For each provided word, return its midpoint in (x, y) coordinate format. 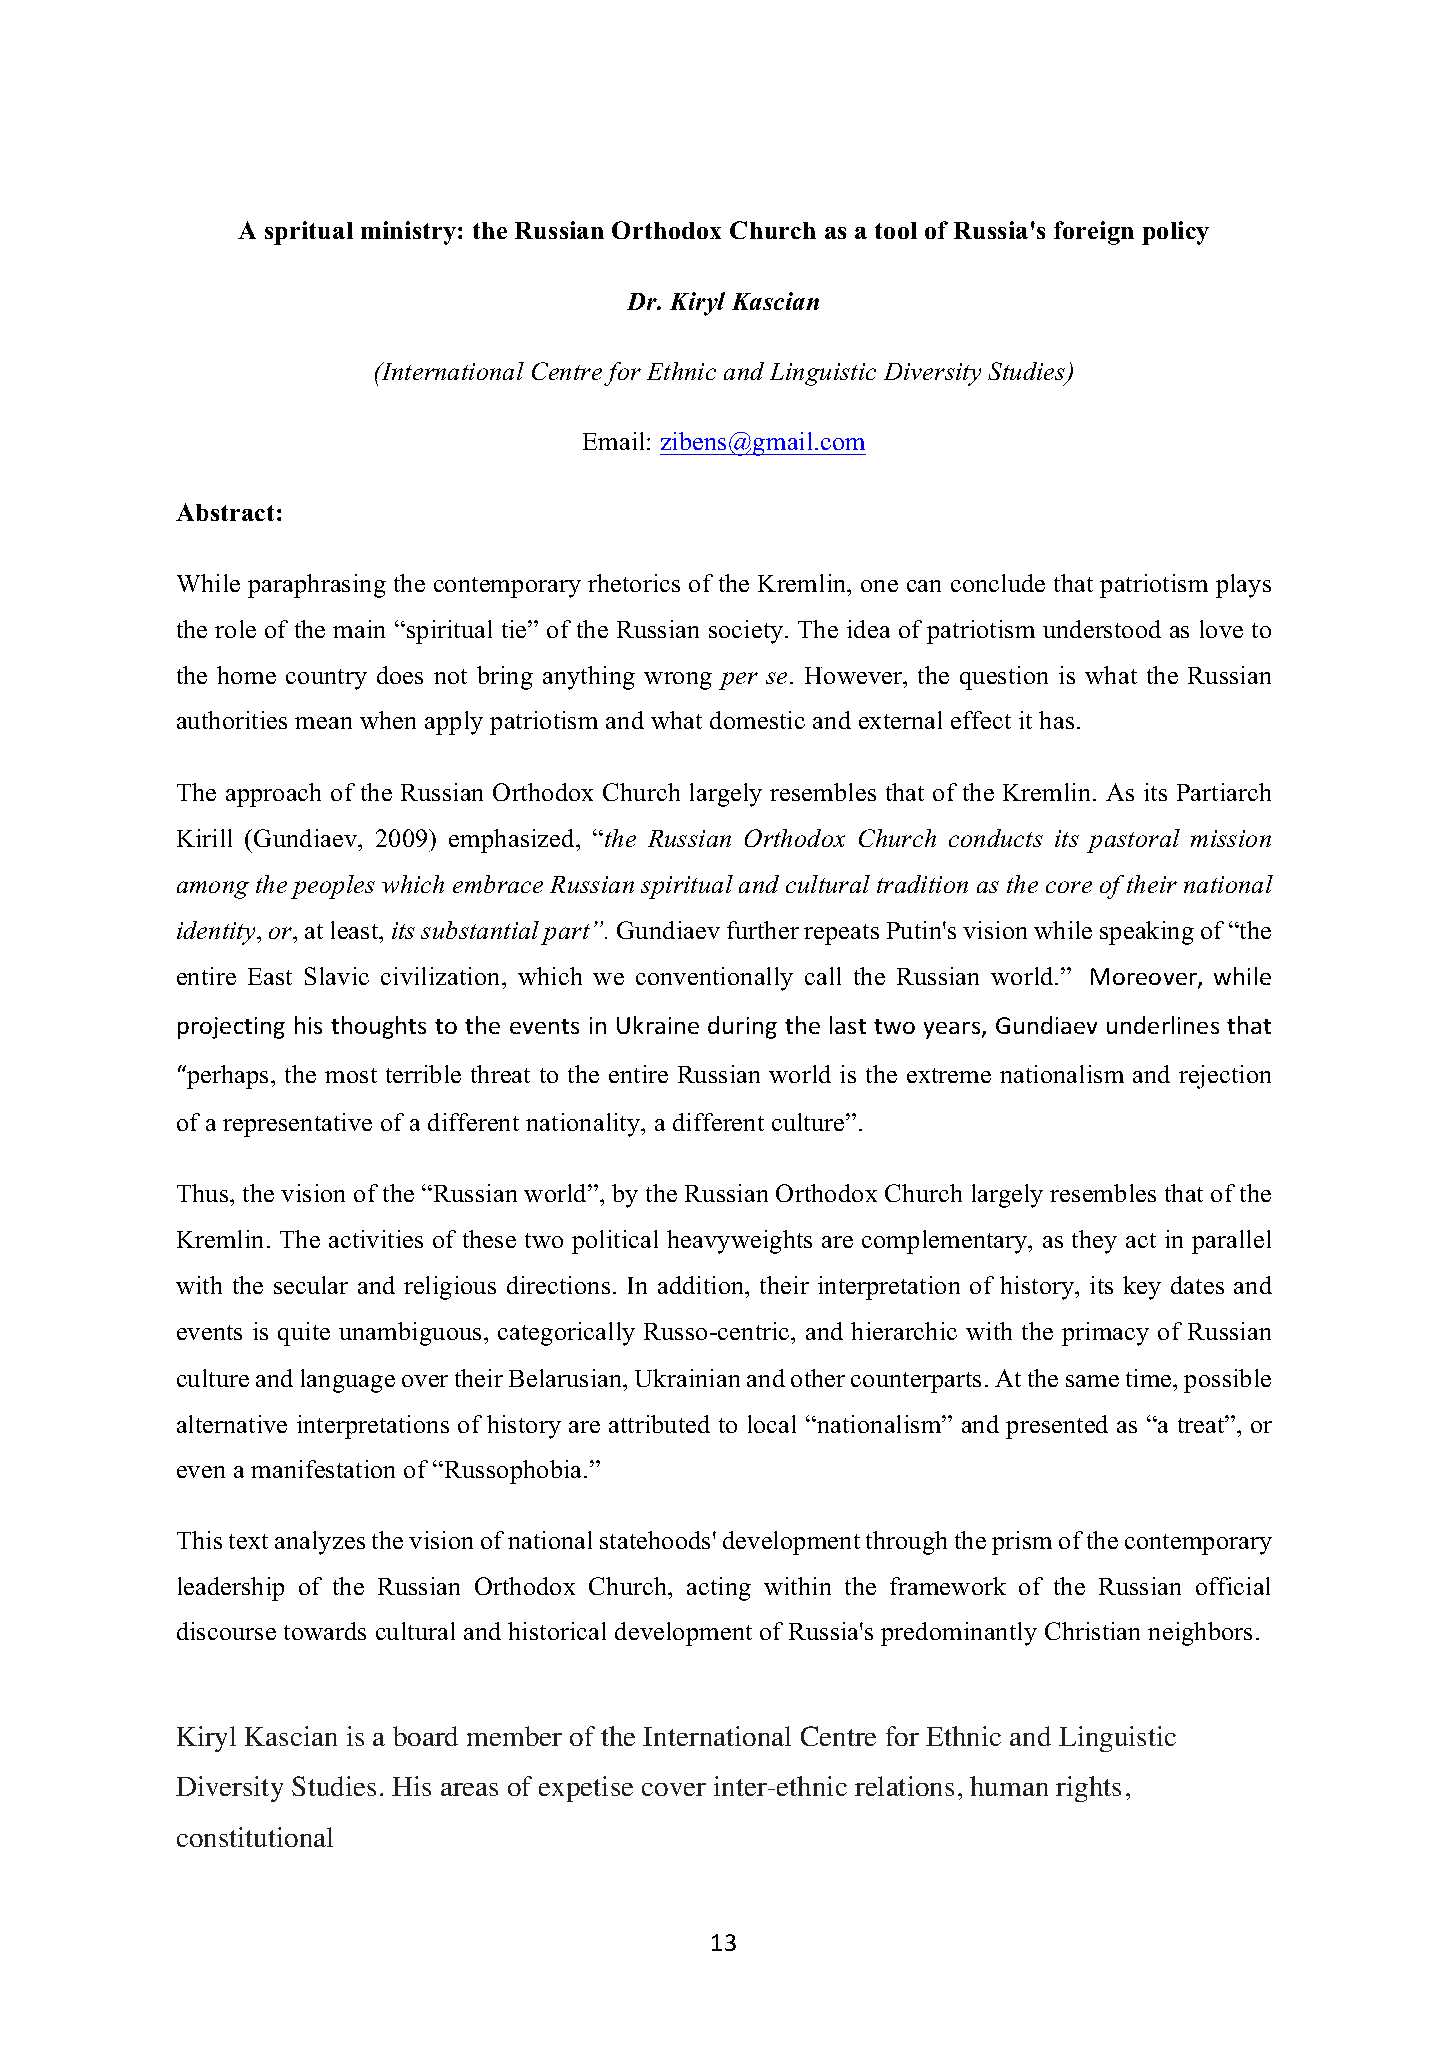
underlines (1163, 1025)
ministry (410, 233)
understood (1102, 629)
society (747, 632)
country (326, 679)
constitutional (255, 1837)
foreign (1094, 233)
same (1092, 1381)
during (742, 1027)
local (772, 1424)
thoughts (378, 1027)
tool (896, 230)
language (348, 1381)
